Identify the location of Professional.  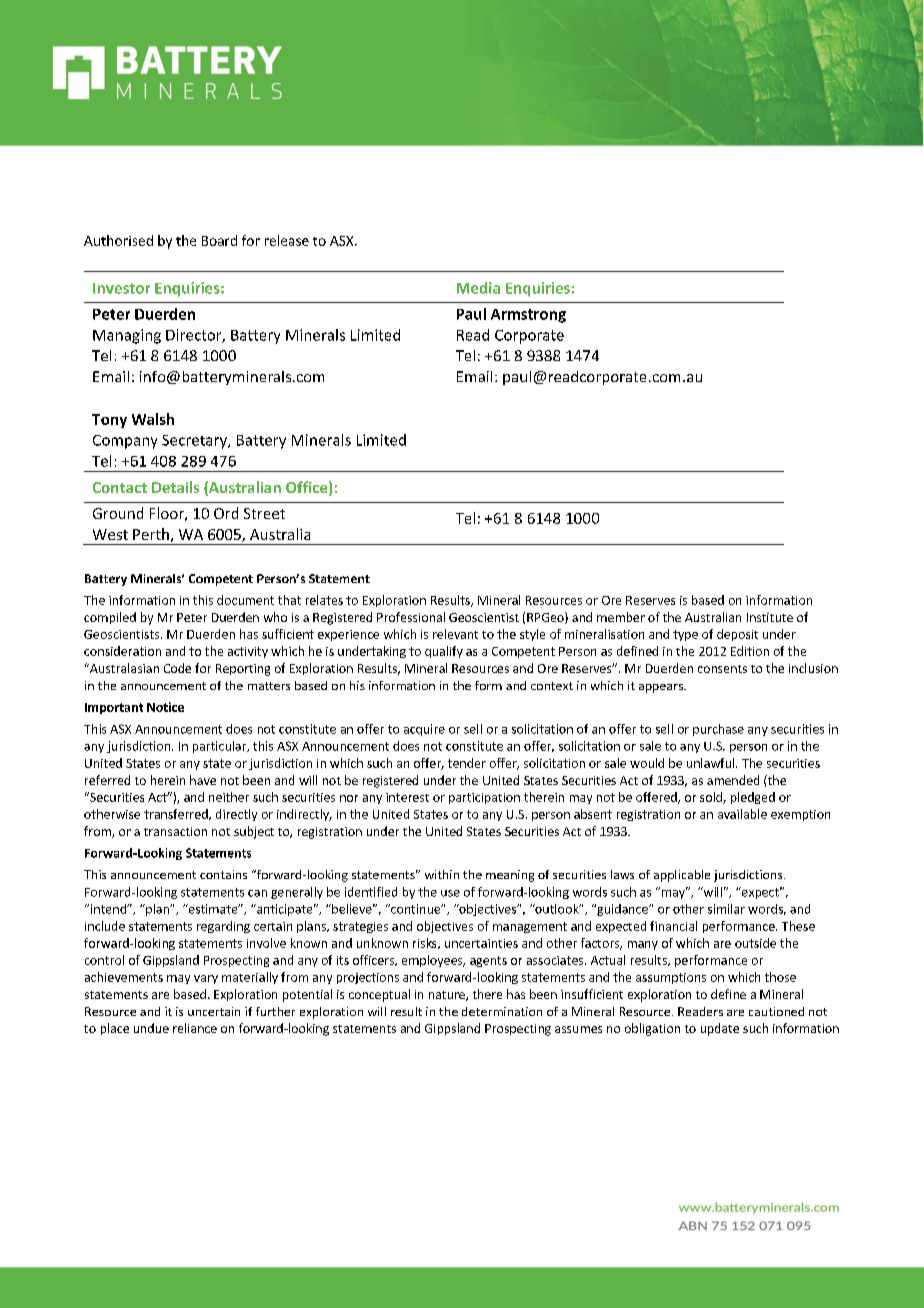
(411, 617).
